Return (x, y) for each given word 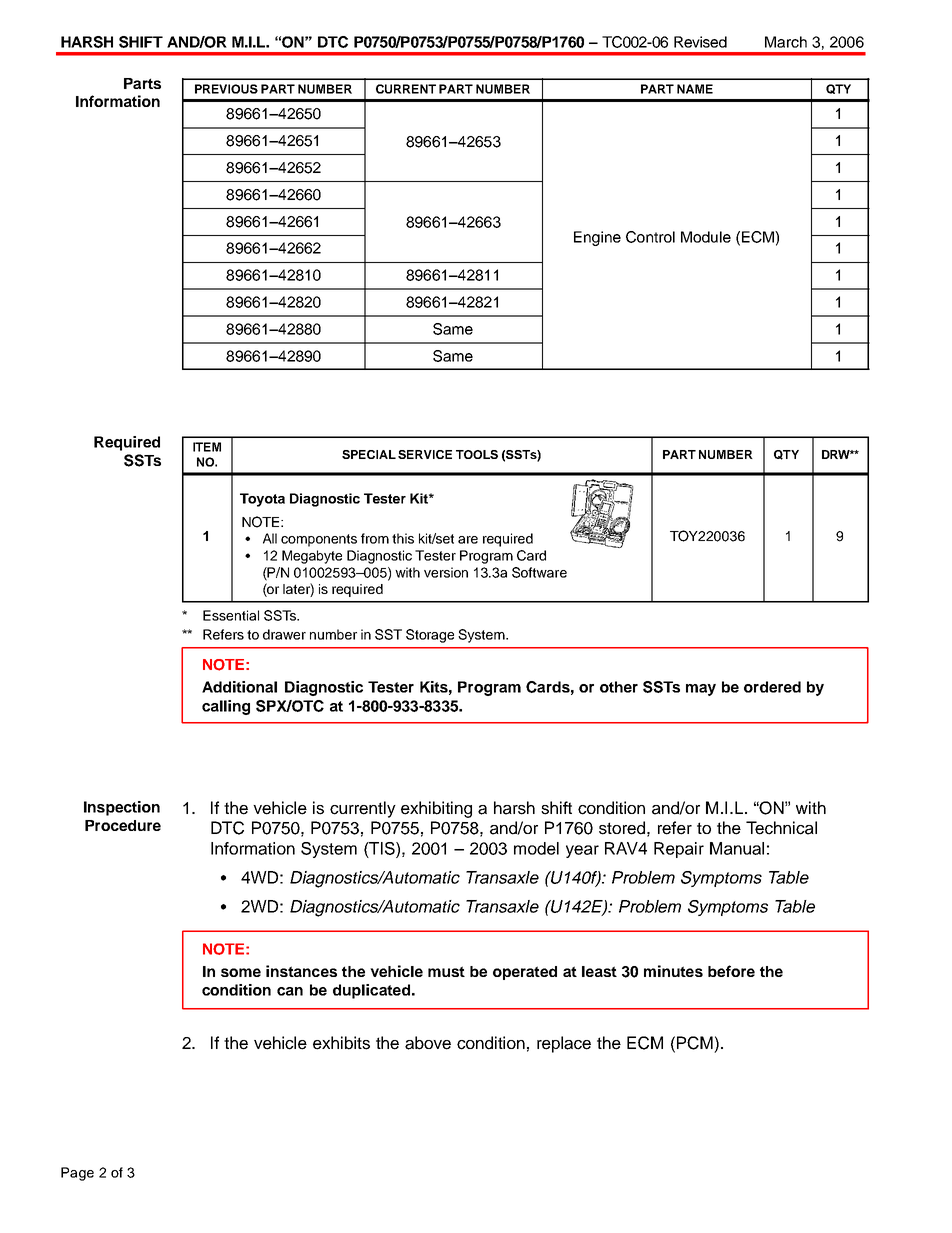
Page (77, 1174)
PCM (695, 1043)
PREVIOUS (226, 89)
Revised (700, 42)
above (428, 1043)
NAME (695, 89)
